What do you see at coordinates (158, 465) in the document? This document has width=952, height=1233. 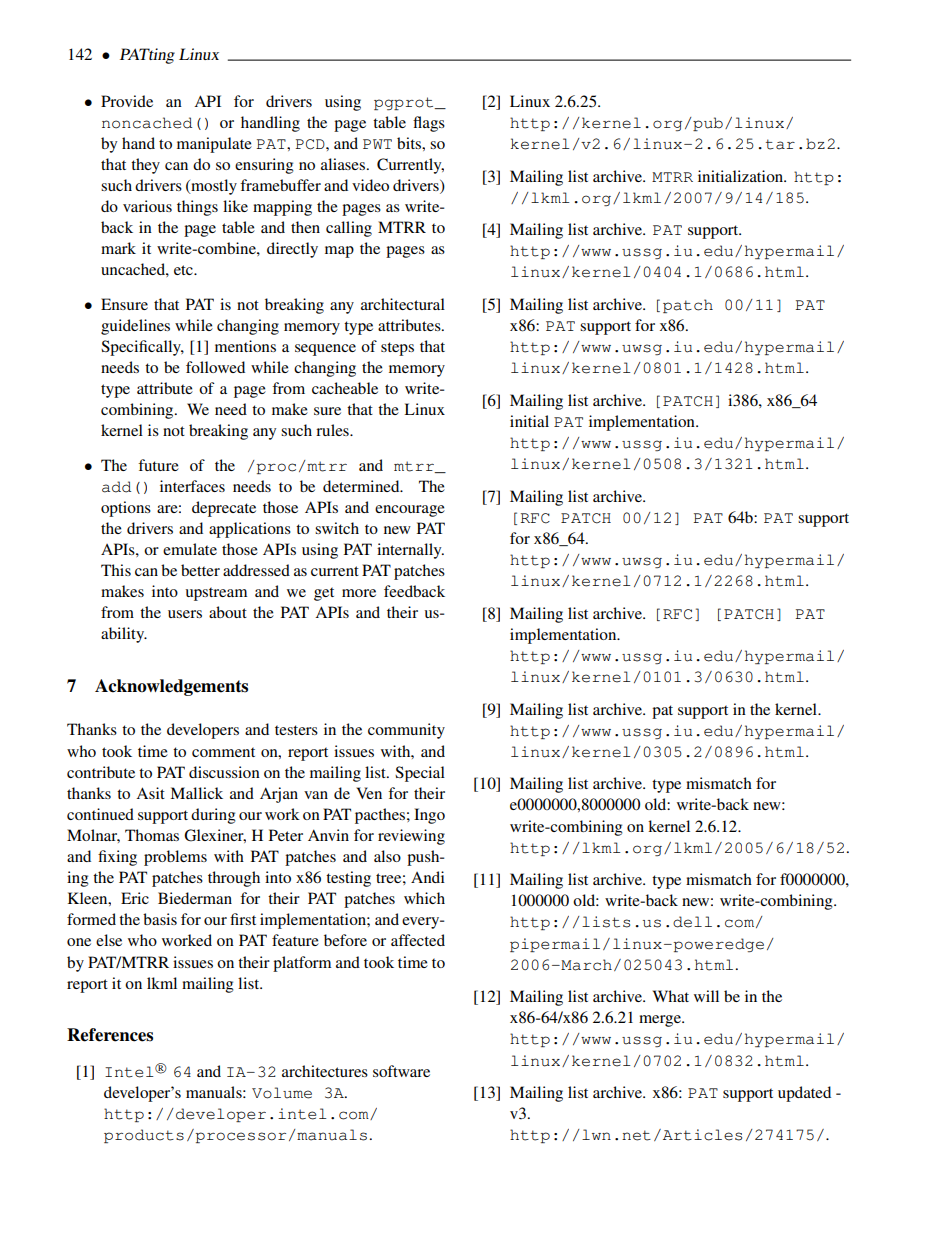 I see `future` at bounding box center [158, 465].
